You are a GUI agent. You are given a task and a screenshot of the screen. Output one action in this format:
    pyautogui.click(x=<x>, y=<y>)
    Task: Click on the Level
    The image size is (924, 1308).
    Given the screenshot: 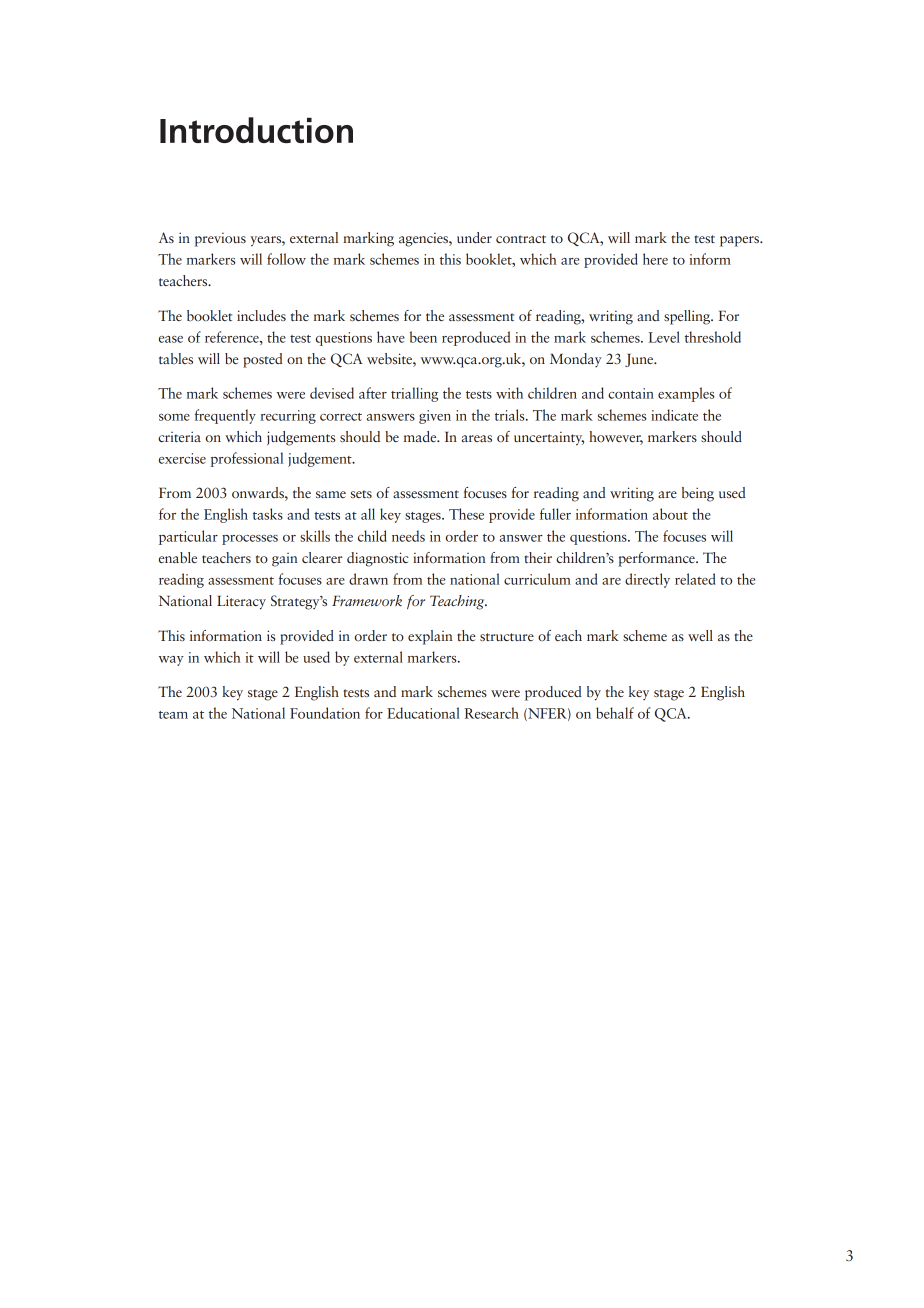 What is the action you would take?
    pyautogui.click(x=664, y=337)
